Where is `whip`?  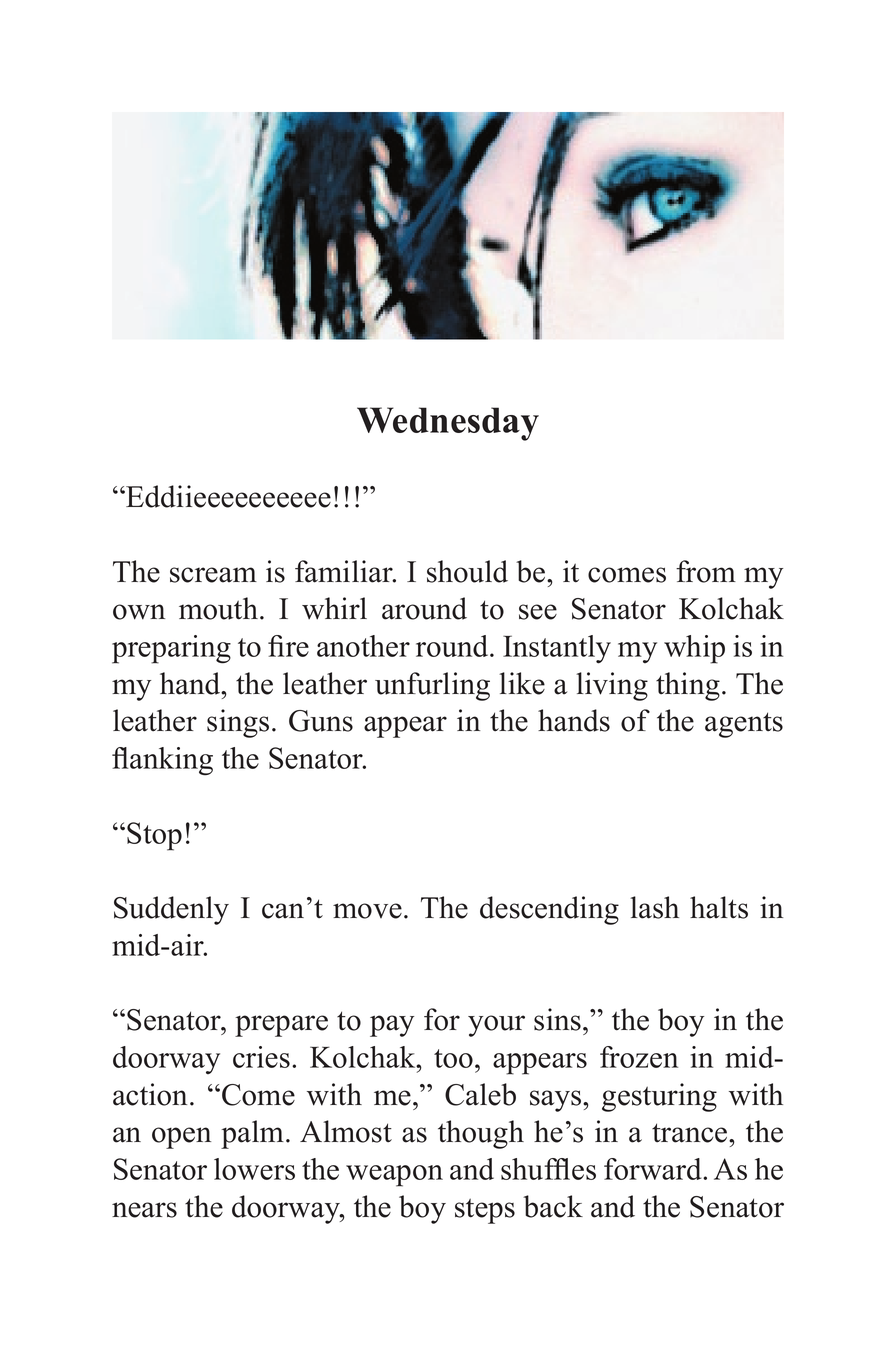
whip is located at coordinates (694, 649).
